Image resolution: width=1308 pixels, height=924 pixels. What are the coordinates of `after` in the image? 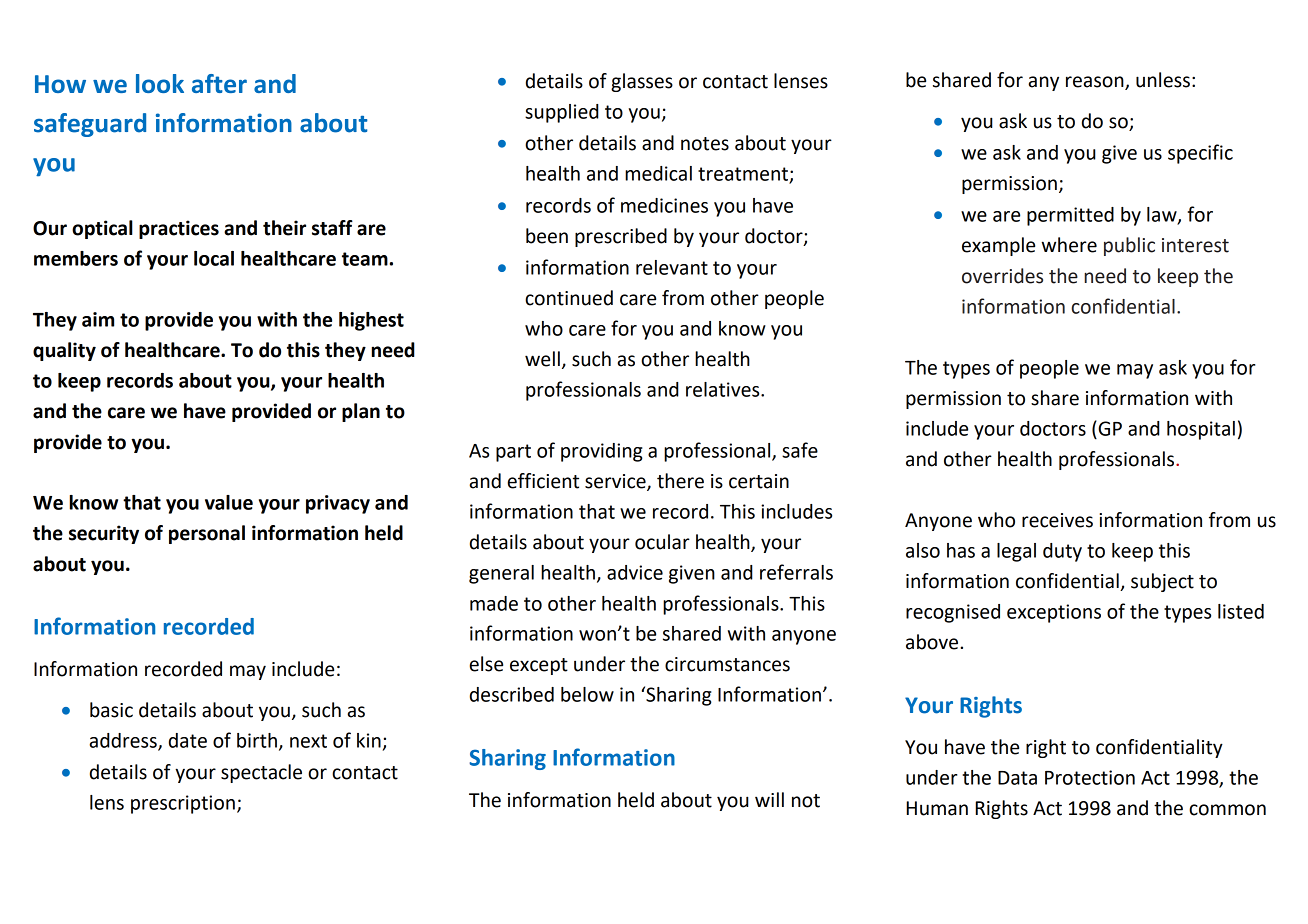 It's located at (219, 83).
